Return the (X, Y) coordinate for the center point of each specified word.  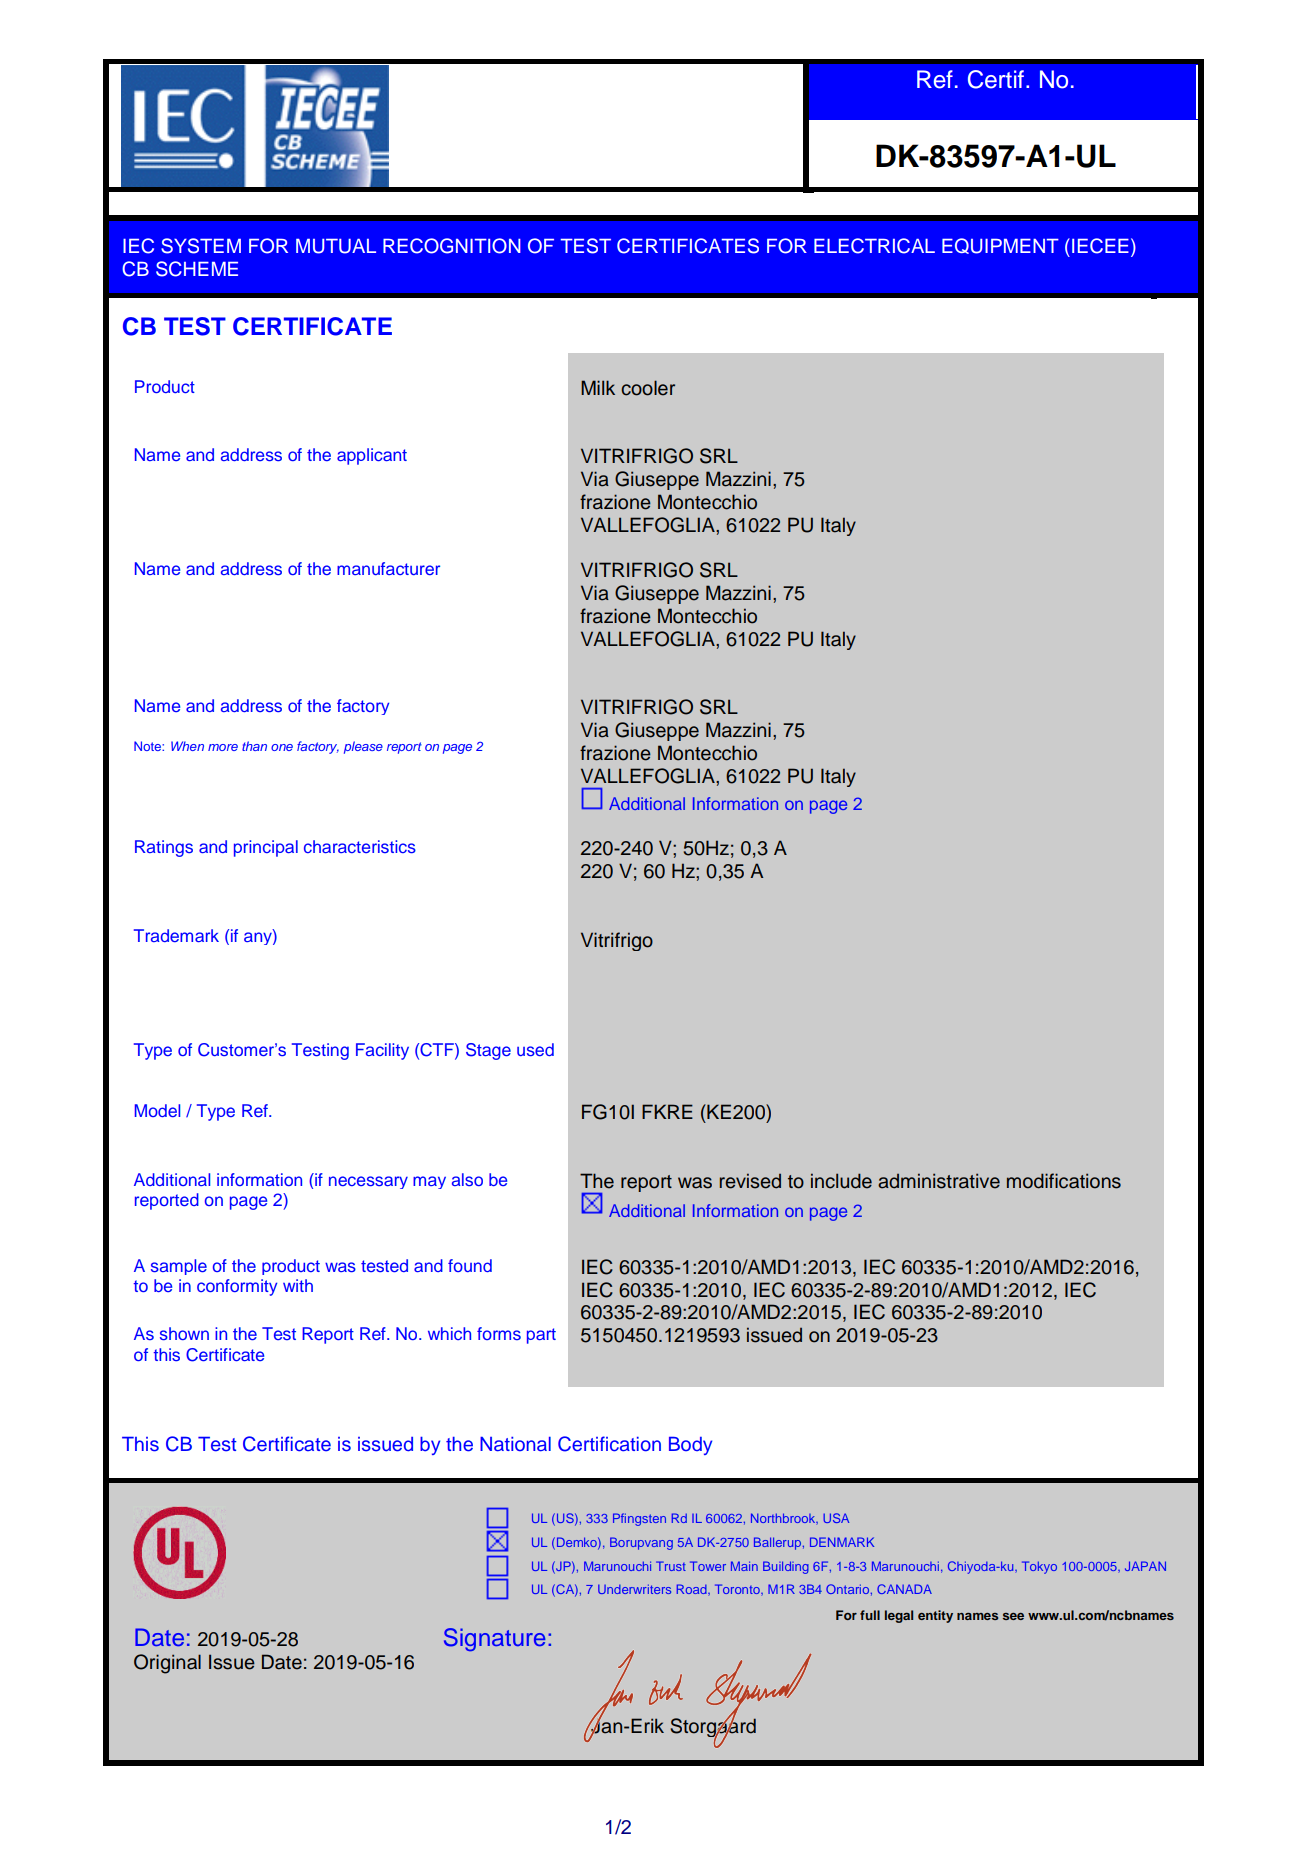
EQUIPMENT (1000, 246)
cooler (648, 388)
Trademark (176, 935)
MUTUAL (336, 246)
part (541, 1336)
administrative (939, 1181)
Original (167, 1664)
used (535, 1049)
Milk (598, 387)
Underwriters (634, 1589)
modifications (1064, 1181)
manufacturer (388, 568)
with (298, 1285)
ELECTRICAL (874, 246)
